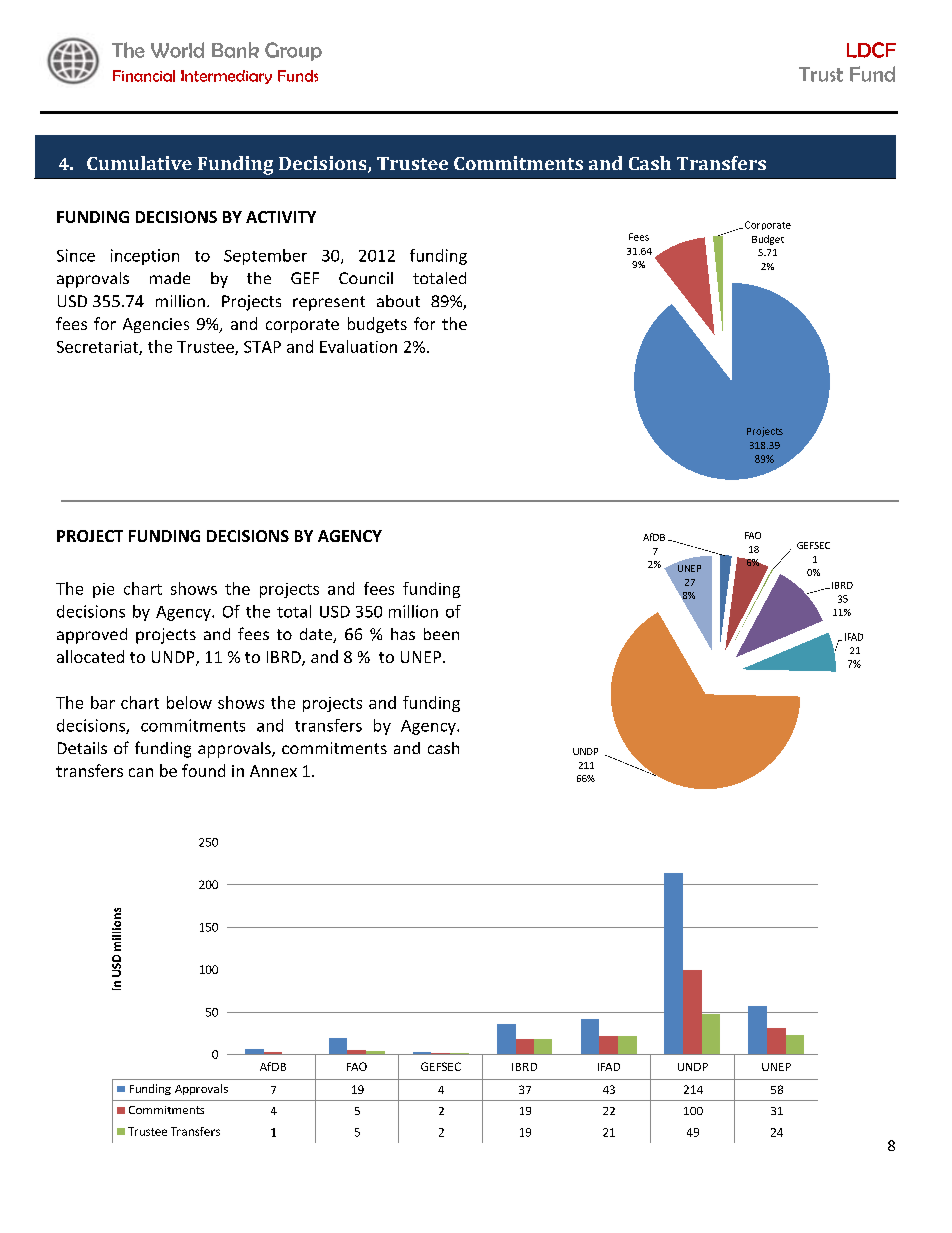  I want to click on has, so click(403, 634).
